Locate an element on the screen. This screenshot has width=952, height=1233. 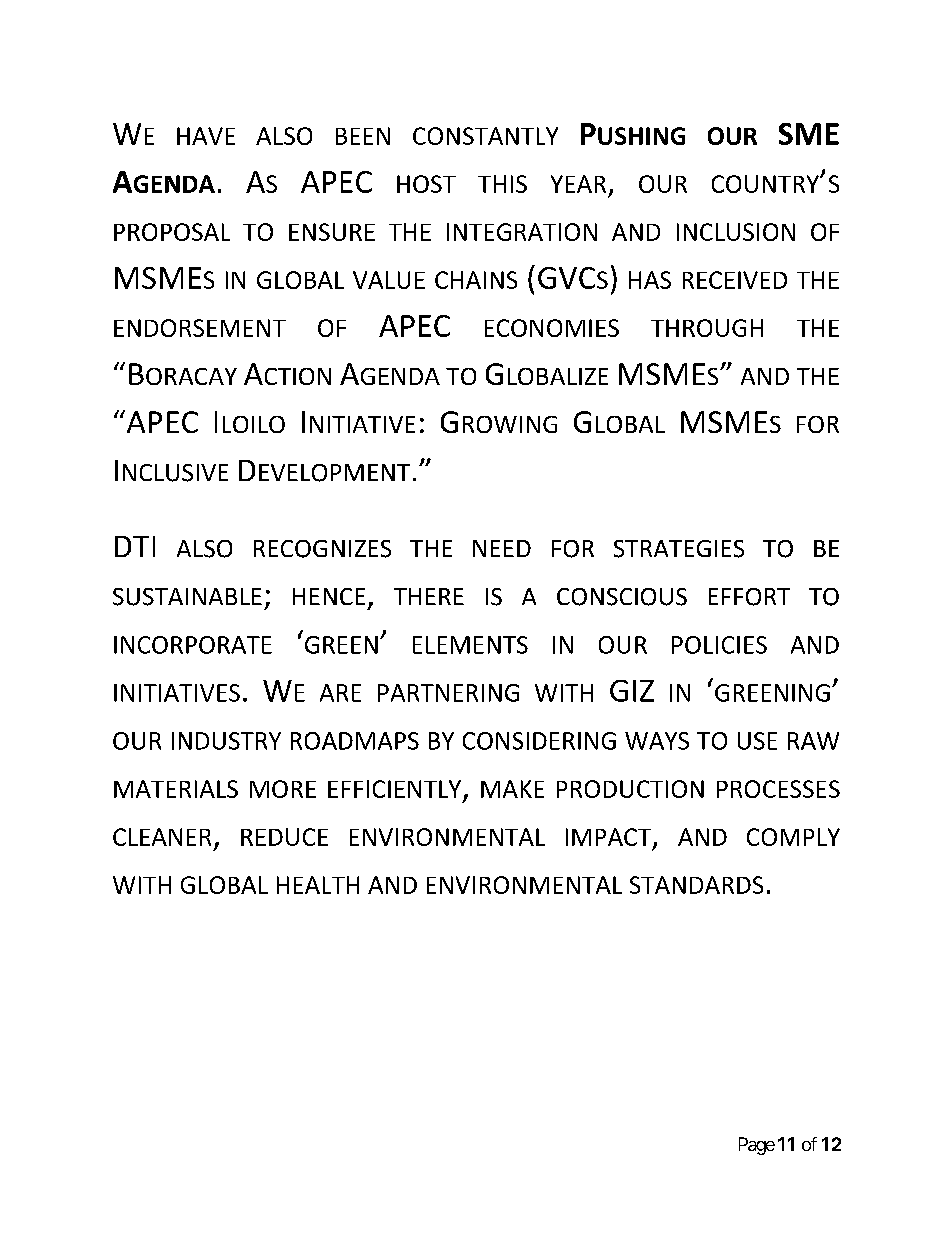
HAVE is located at coordinates (206, 136).
